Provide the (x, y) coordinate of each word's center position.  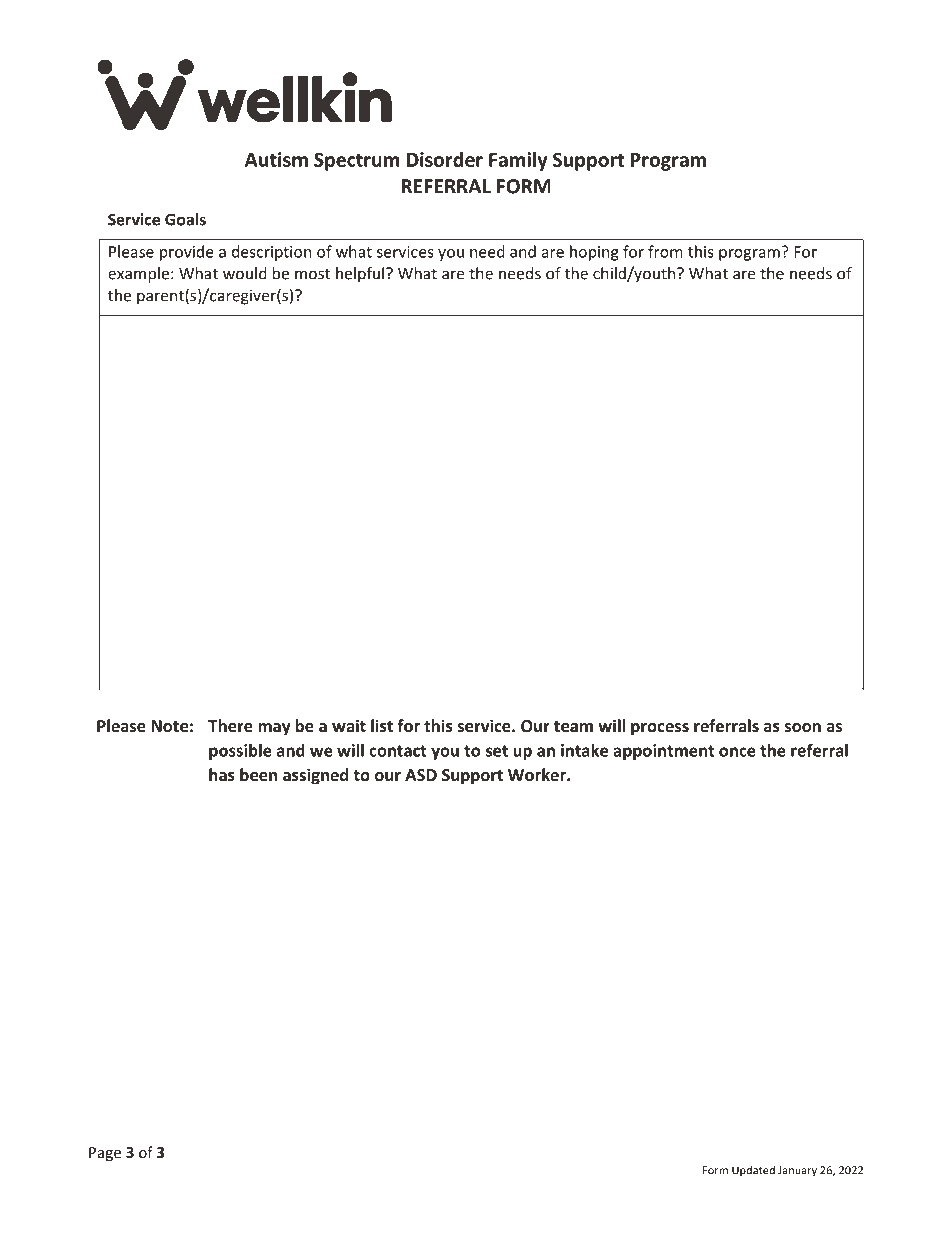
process (660, 729)
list (382, 725)
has (222, 774)
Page (105, 1154)
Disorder (445, 159)
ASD (421, 775)
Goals (185, 219)
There (230, 725)
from (665, 251)
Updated (753, 1171)
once (737, 752)
